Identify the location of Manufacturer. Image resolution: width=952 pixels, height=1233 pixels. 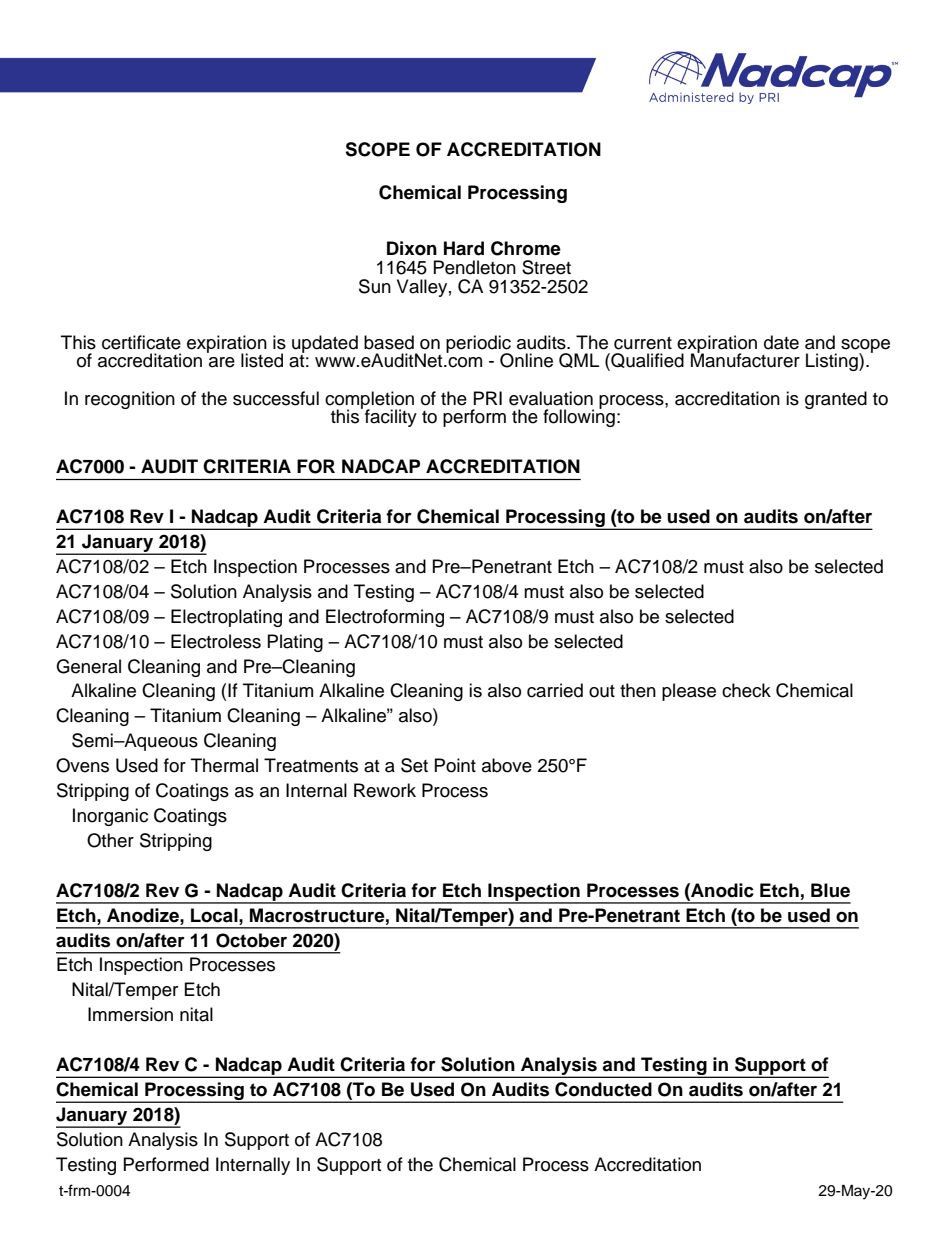
(745, 359).
